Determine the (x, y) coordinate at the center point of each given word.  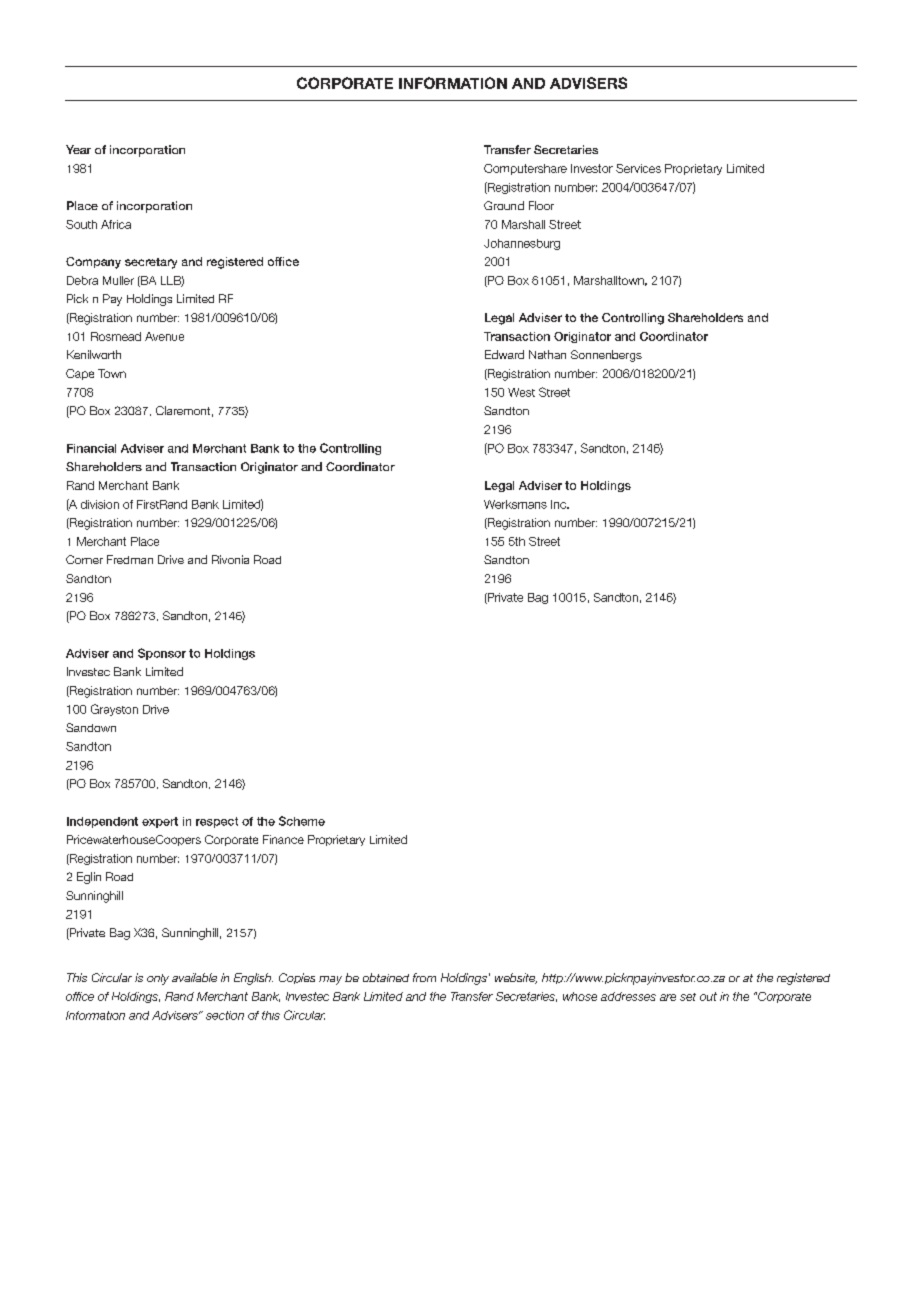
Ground (504, 205)
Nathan (547, 354)
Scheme (302, 821)
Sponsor (162, 654)
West (521, 392)
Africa (116, 224)
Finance (283, 839)
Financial (91, 448)
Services (638, 168)
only (158, 979)
